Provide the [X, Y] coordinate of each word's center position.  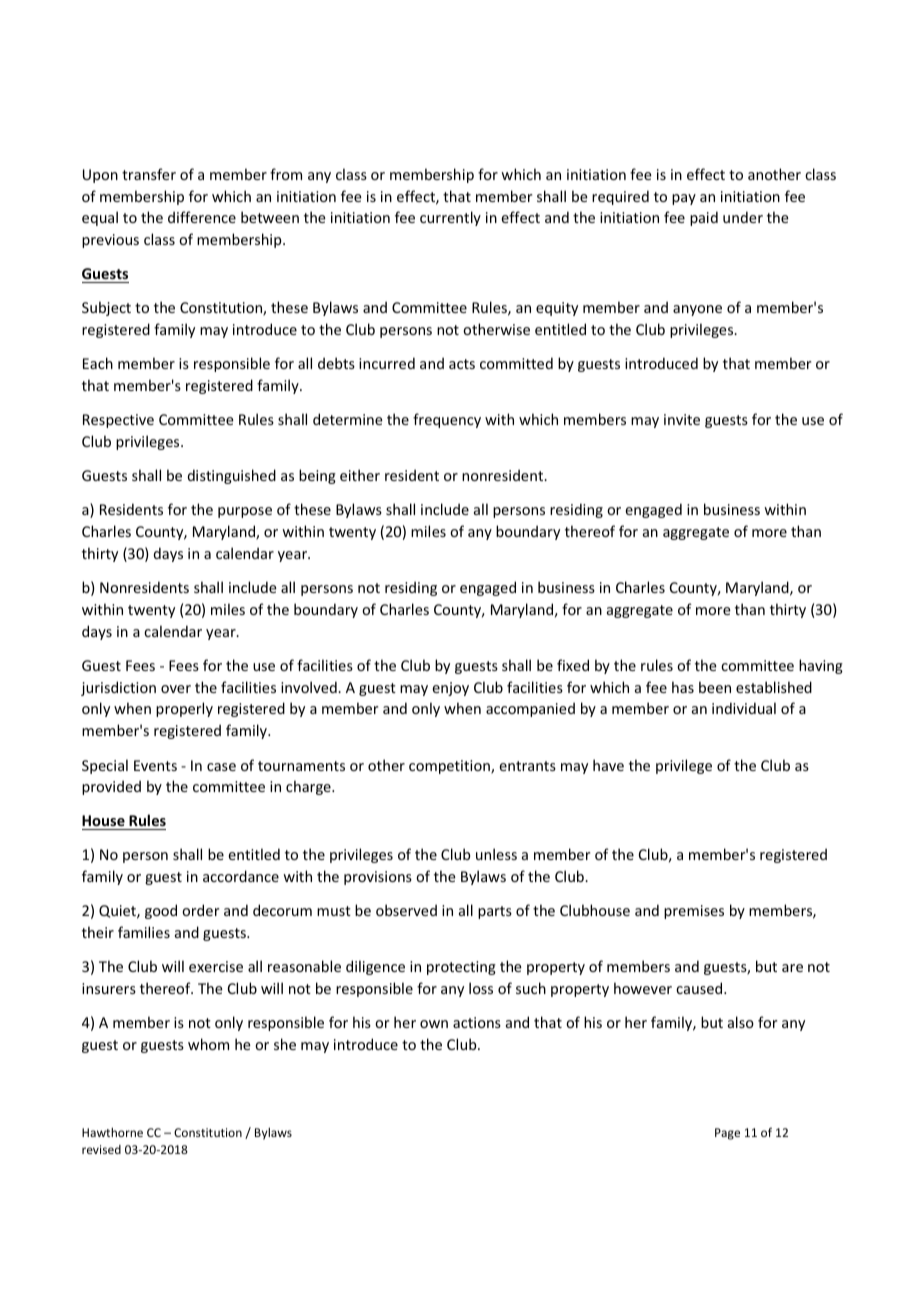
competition [450, 767]
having [821, 666]
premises [694, 912]
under [743, 217]
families [144, 932]
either [360, 475]
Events [155, 765]
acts [462, 364]
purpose [245, 512]
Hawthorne [112, 1132]
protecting [461, 968]
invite [682, 419]
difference [202, 217]
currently [450, 218]
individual [744, 708]
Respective [118, 421]
